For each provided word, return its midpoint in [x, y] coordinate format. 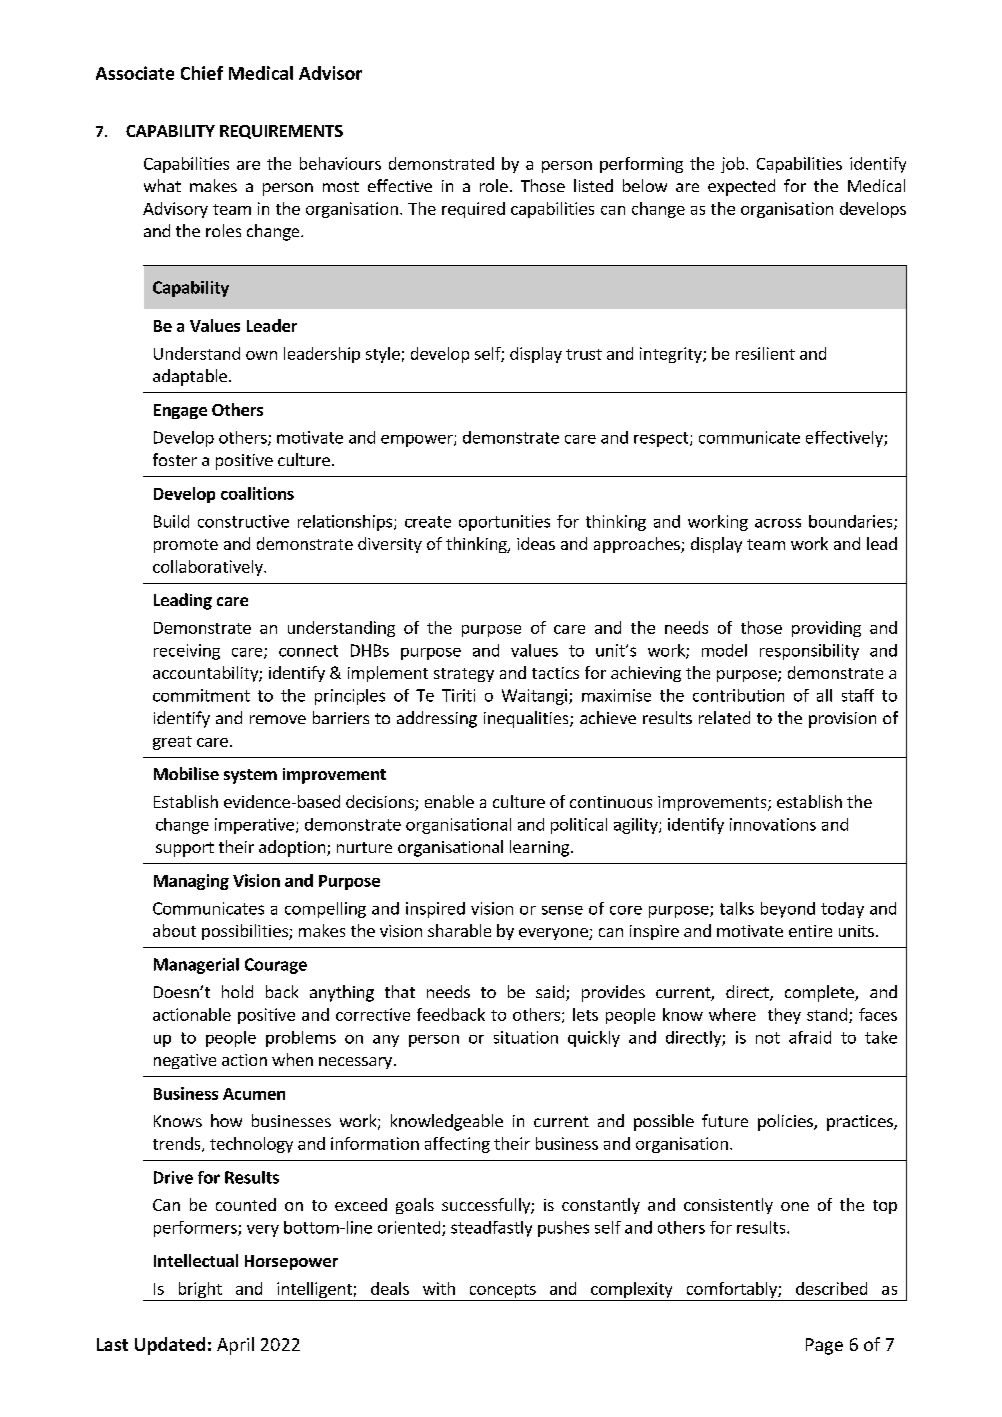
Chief [202, 73]
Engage [180, 411]
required [473, 210]
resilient [765, 353]
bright [200, 1291]
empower [418, 441]
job [734, 165]
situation [526, 1037]
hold [237, 991]
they [784, 1016]
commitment [201, 695]
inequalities [527, 719]
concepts [502, 1292]
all [824, 695]
